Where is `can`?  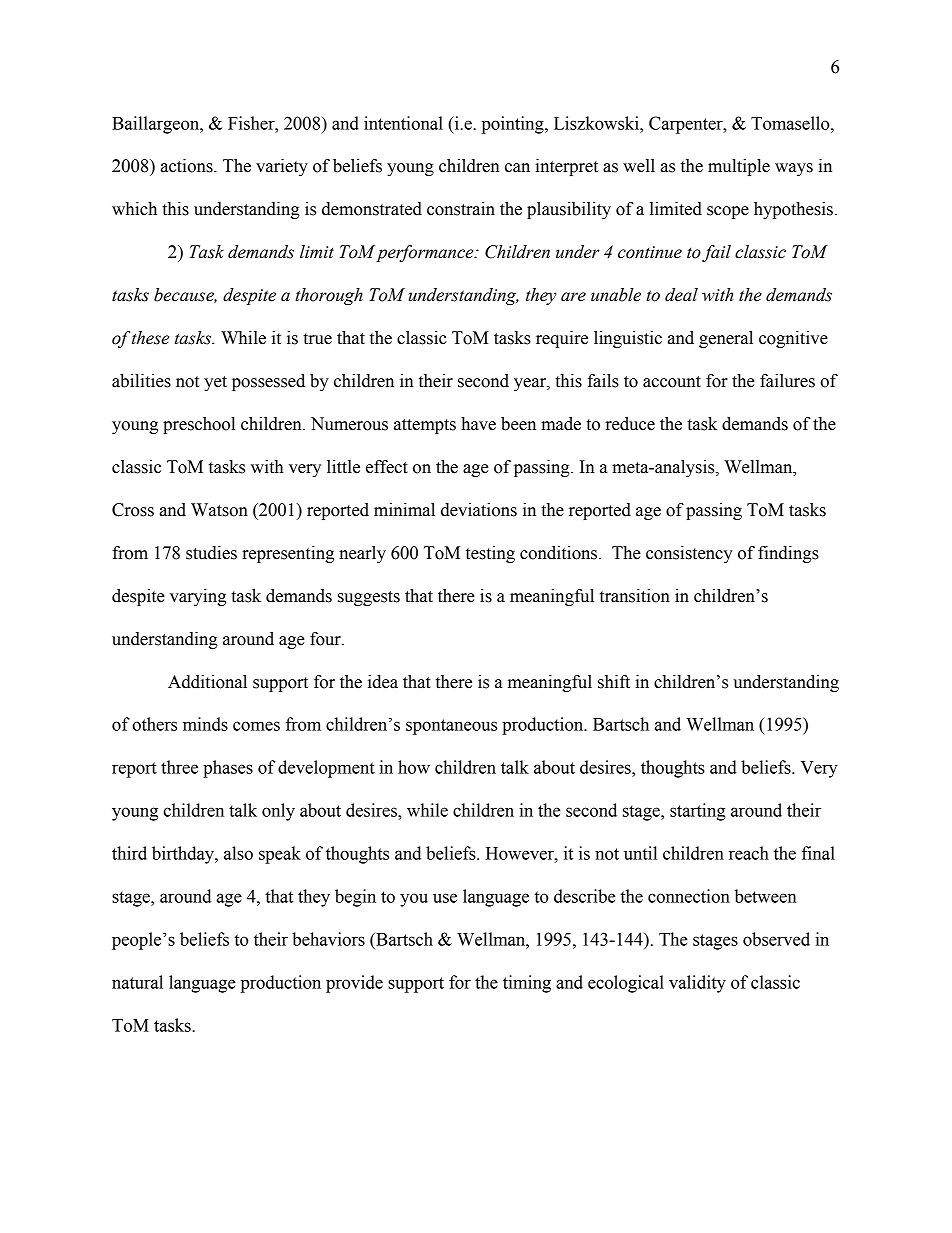 can is located at coordinates (517, 168).
